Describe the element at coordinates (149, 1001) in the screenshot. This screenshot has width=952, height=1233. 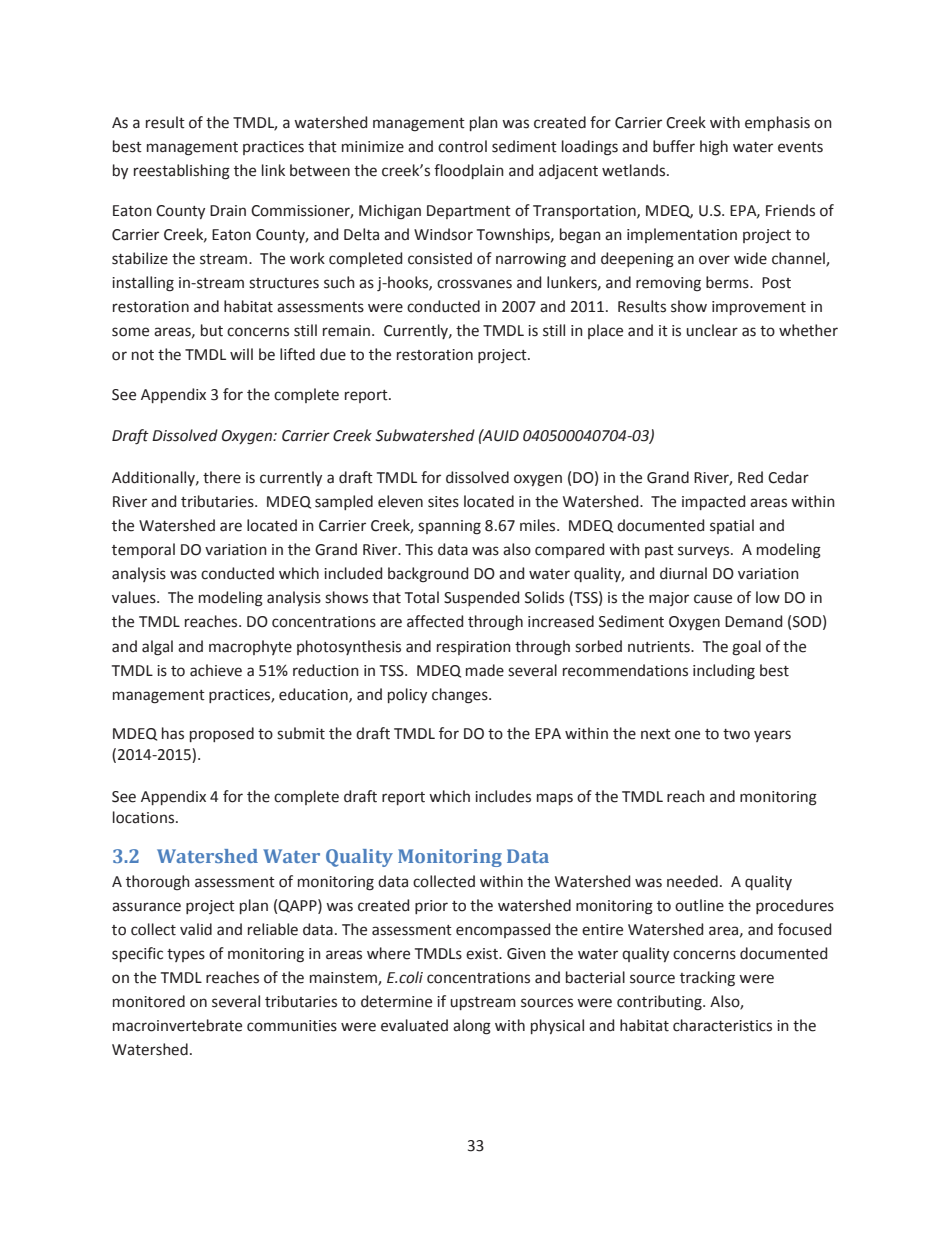
I see `monitored` at that location.
